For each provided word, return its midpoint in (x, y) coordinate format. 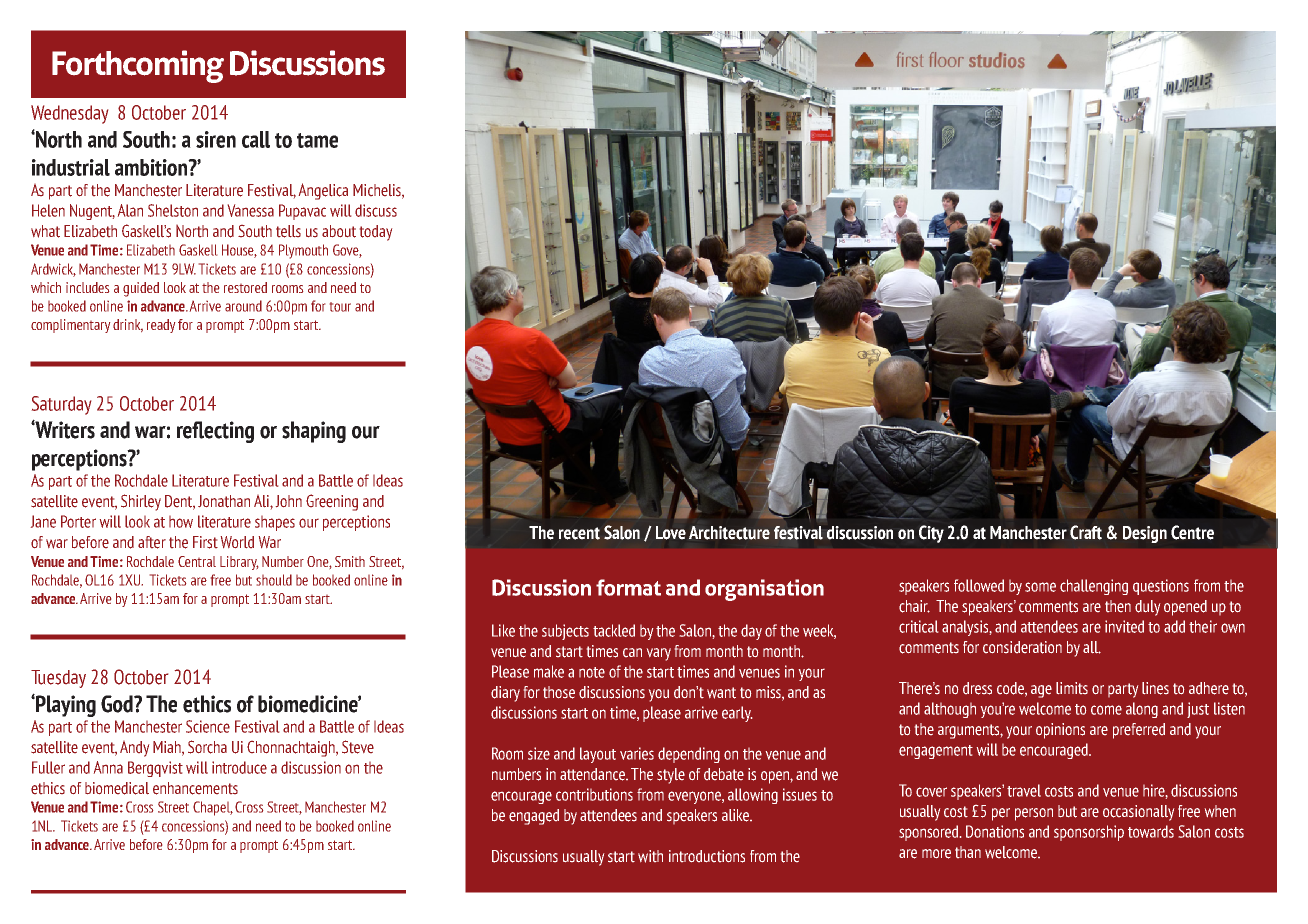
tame (317, 140)
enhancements (195, 788)
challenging (1094, 587)
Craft (1086, 532)
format (628, 587)
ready (161, 326)
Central (197, 561)
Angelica (323, 191)
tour (340, 307)
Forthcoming (138, 66)
